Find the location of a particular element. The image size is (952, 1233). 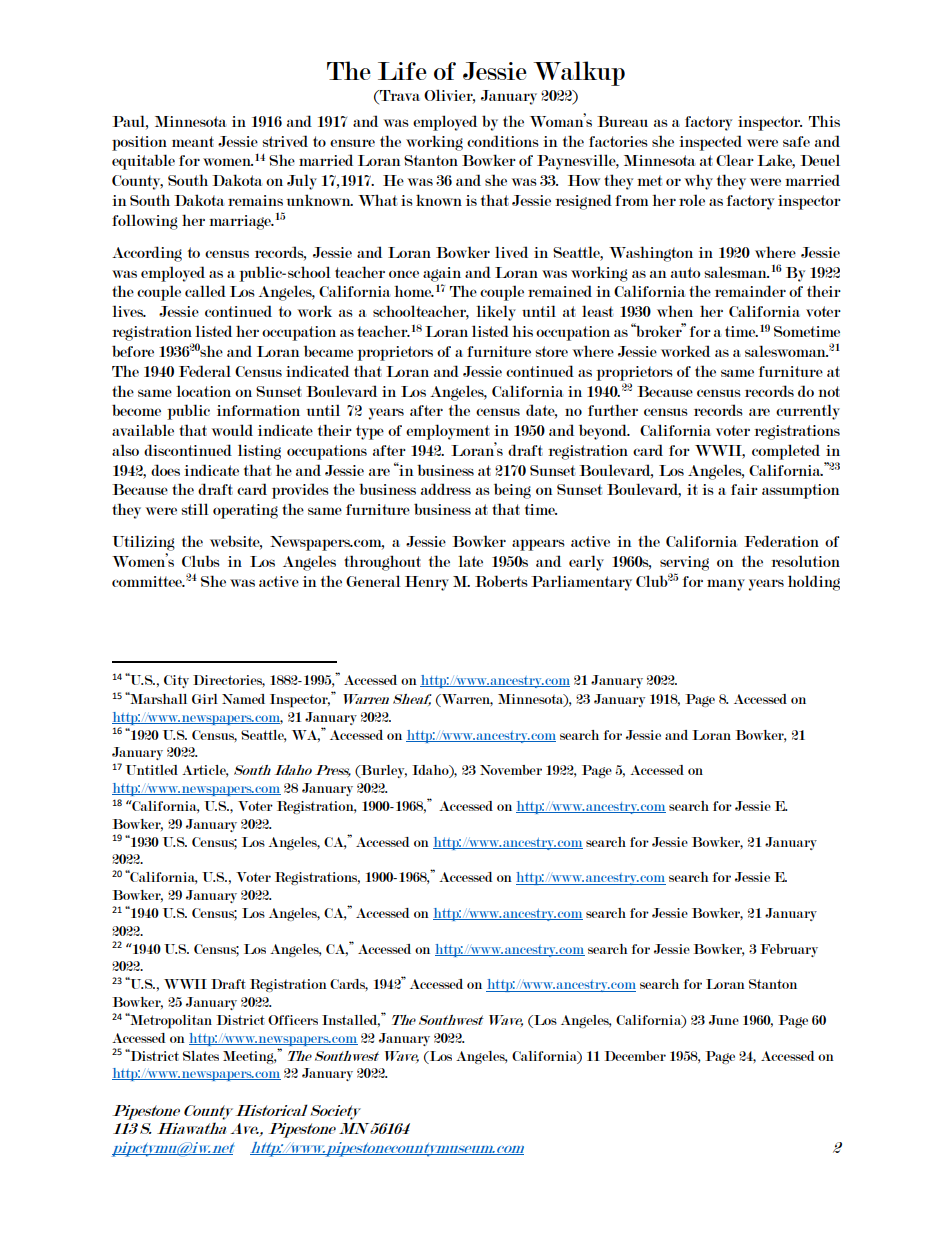

Federal is located at coordinates (205, 371).
